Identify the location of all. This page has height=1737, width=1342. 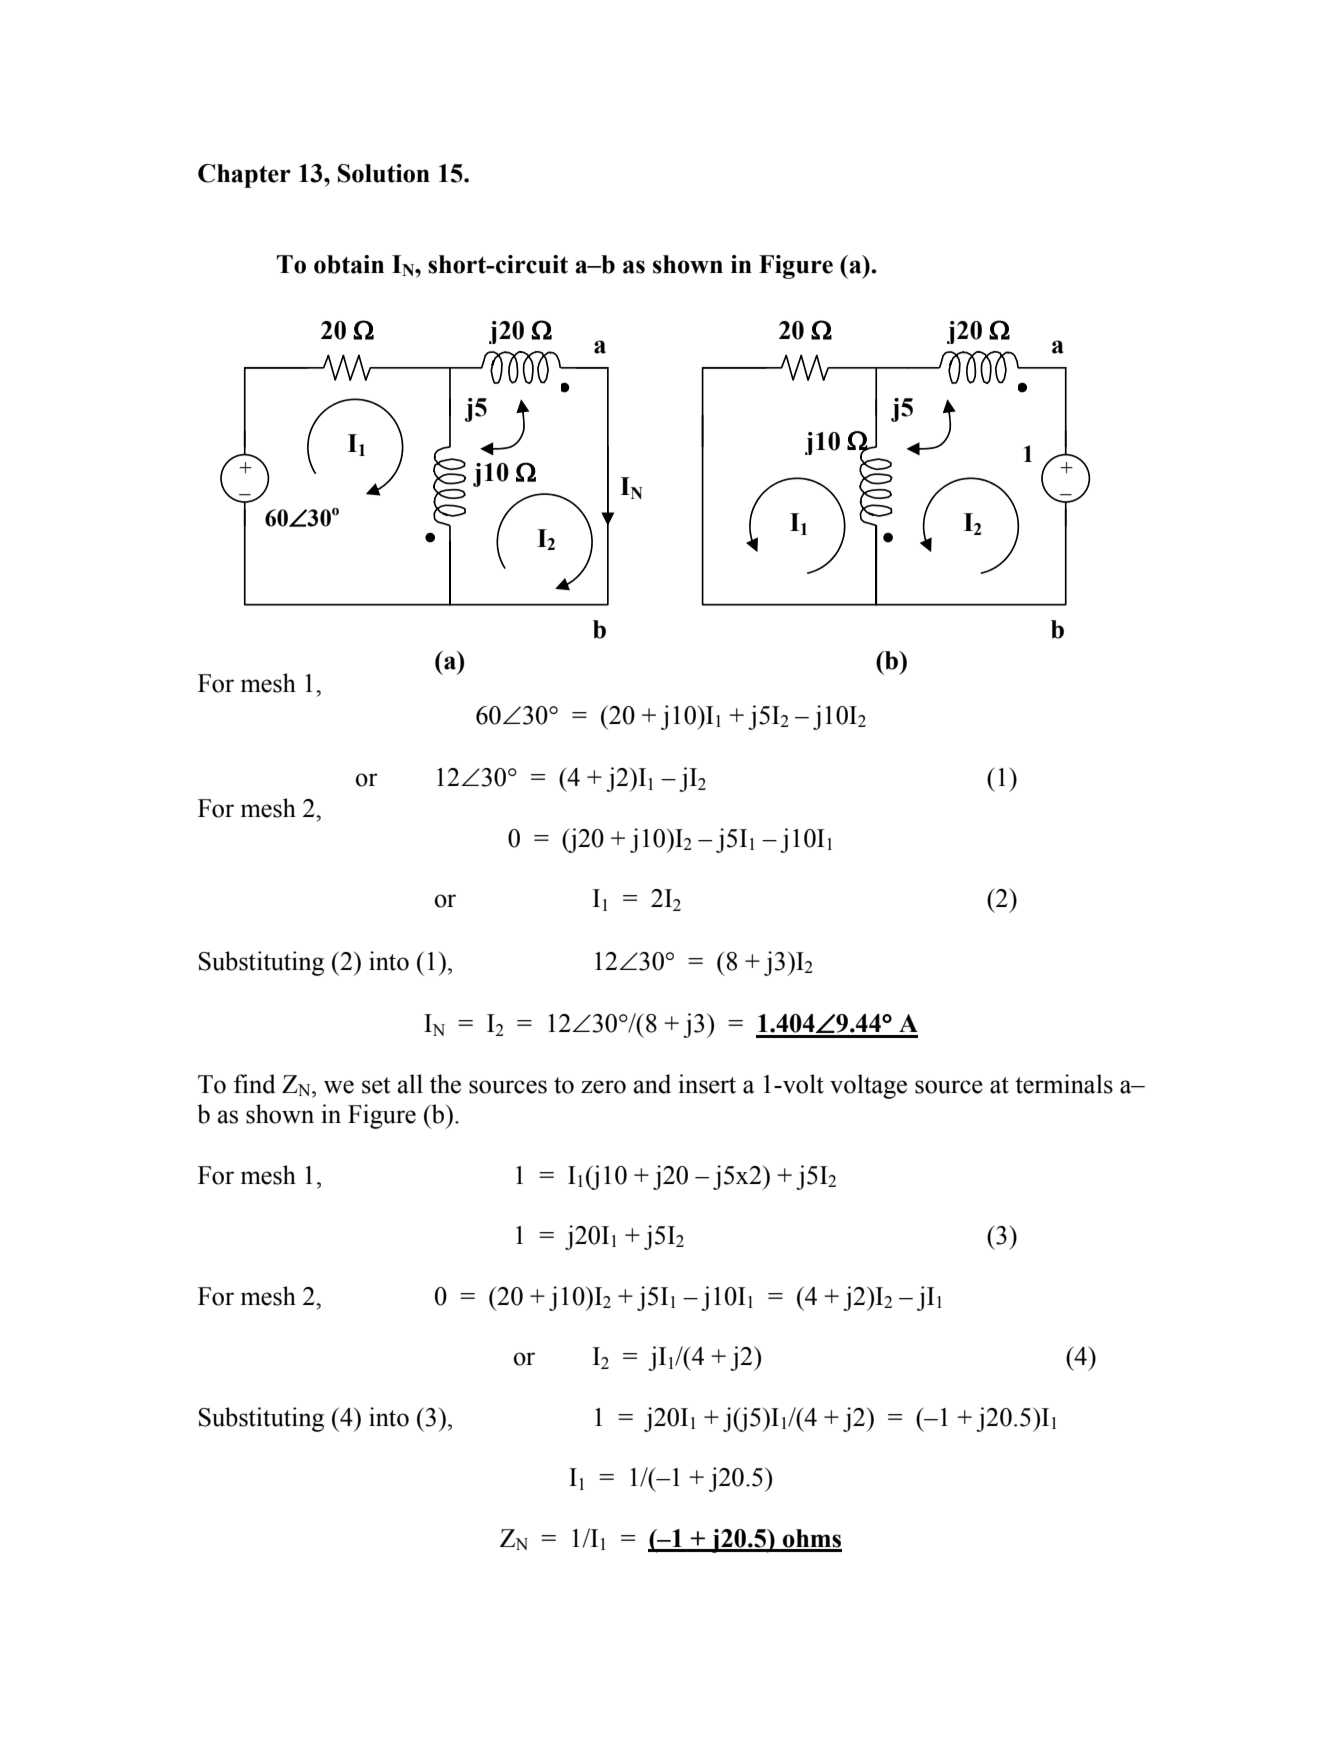
(410, 1084).
